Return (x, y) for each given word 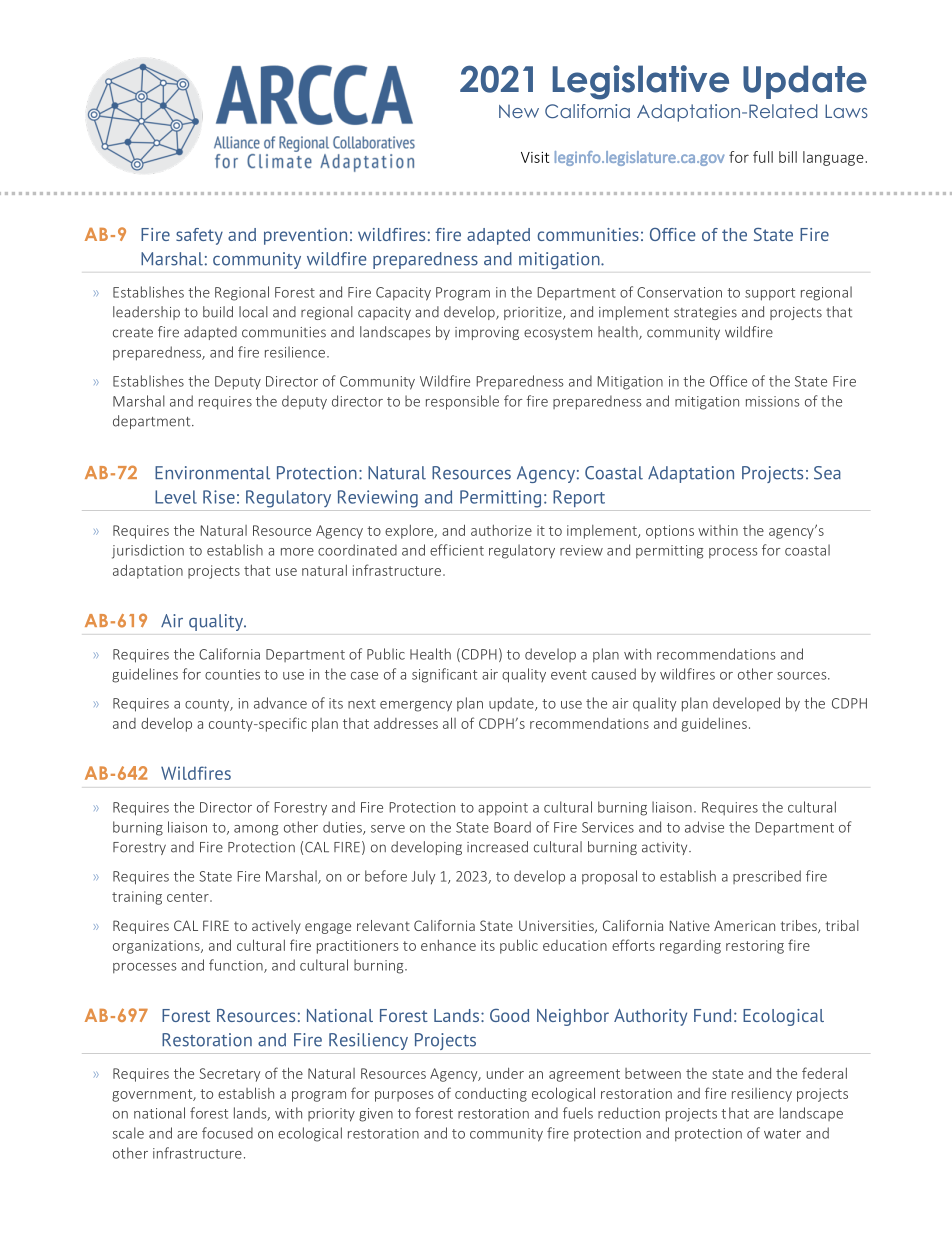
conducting (491, 1095)
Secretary (229, 1075)
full (763, 157)
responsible (462, 402)
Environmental (212, 473)
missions (773, 401)
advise (704, 827)
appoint (503, 809)
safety (199, 236)
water (782, 1134)
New (519, 111)
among (256, 830)
